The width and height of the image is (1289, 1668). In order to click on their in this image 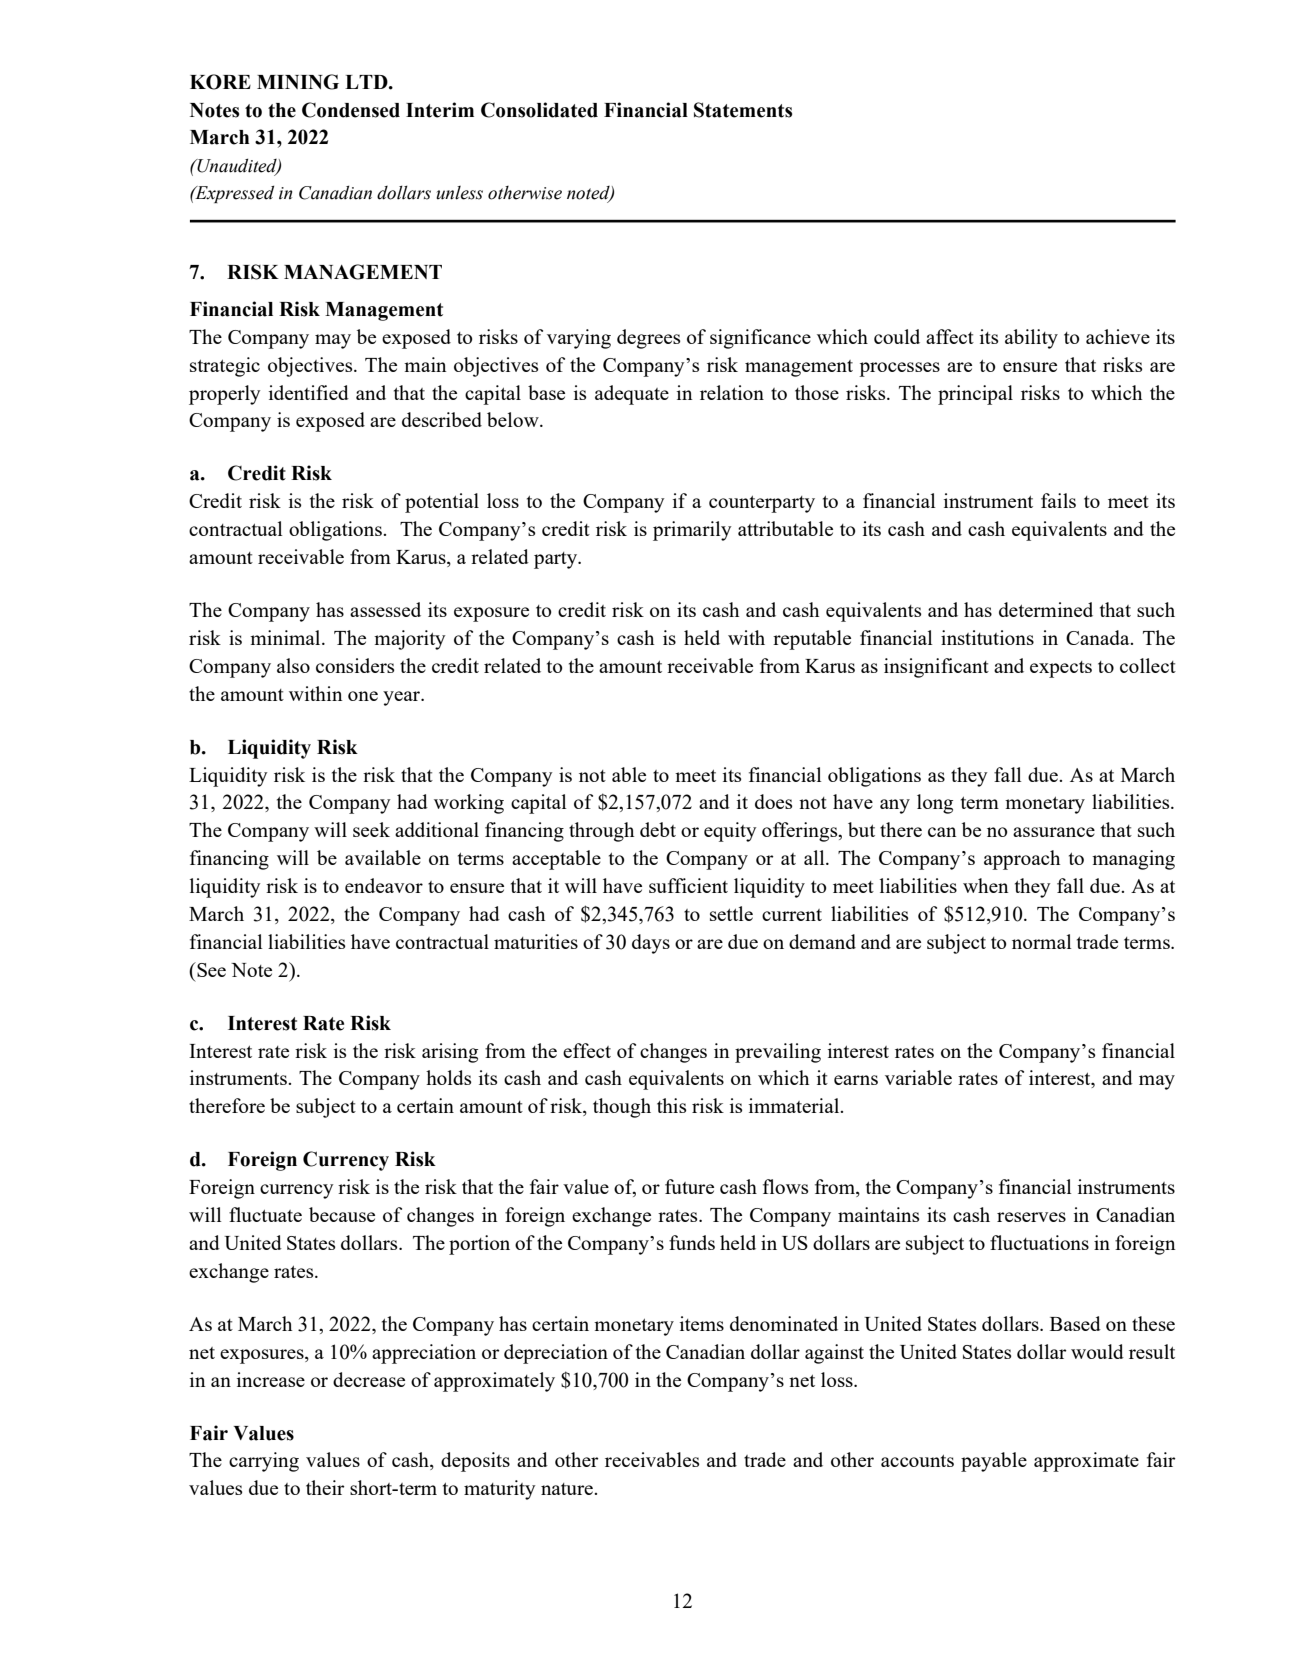, I will do `click(325, 1487)`.
